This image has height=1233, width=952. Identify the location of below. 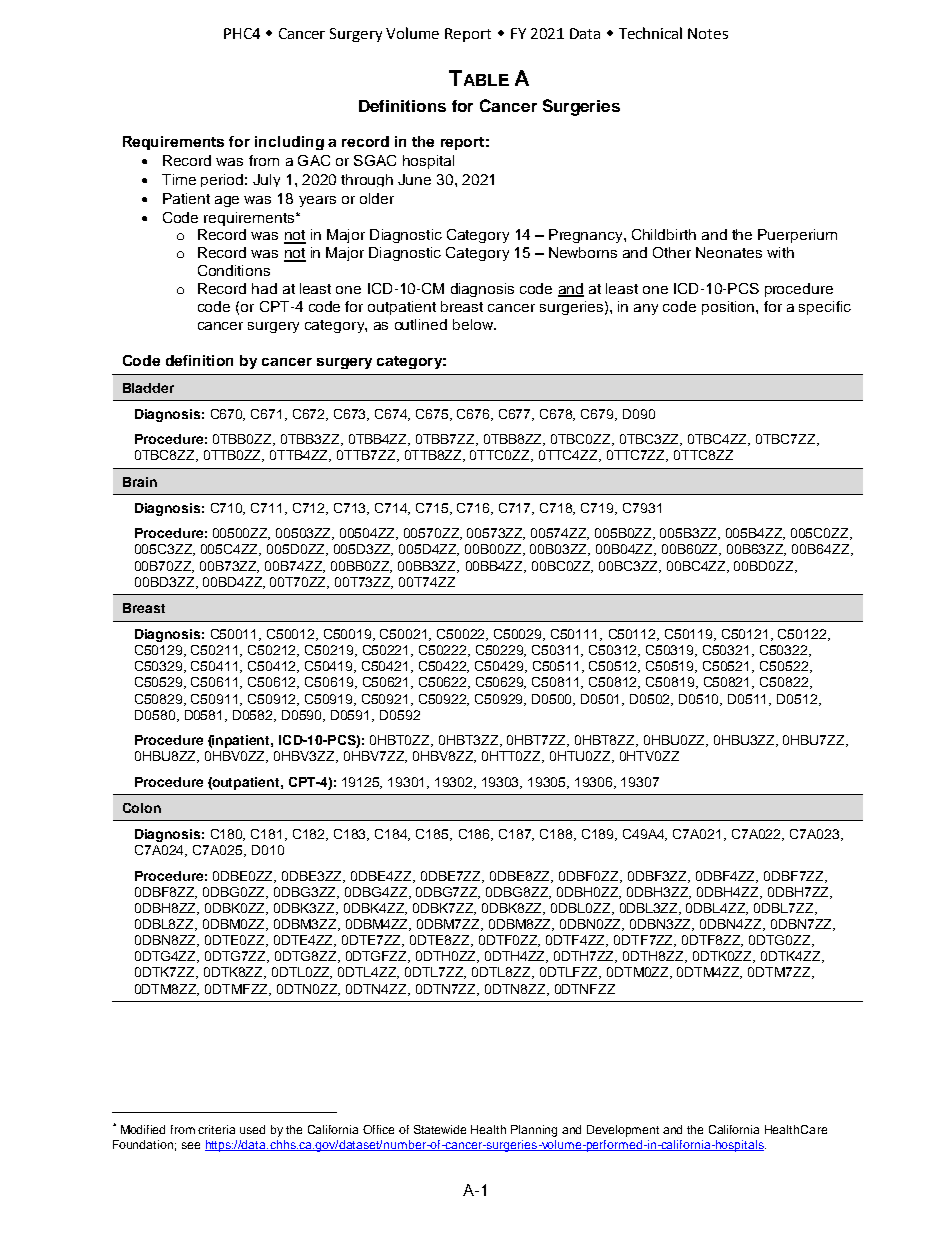
(474, 324).
